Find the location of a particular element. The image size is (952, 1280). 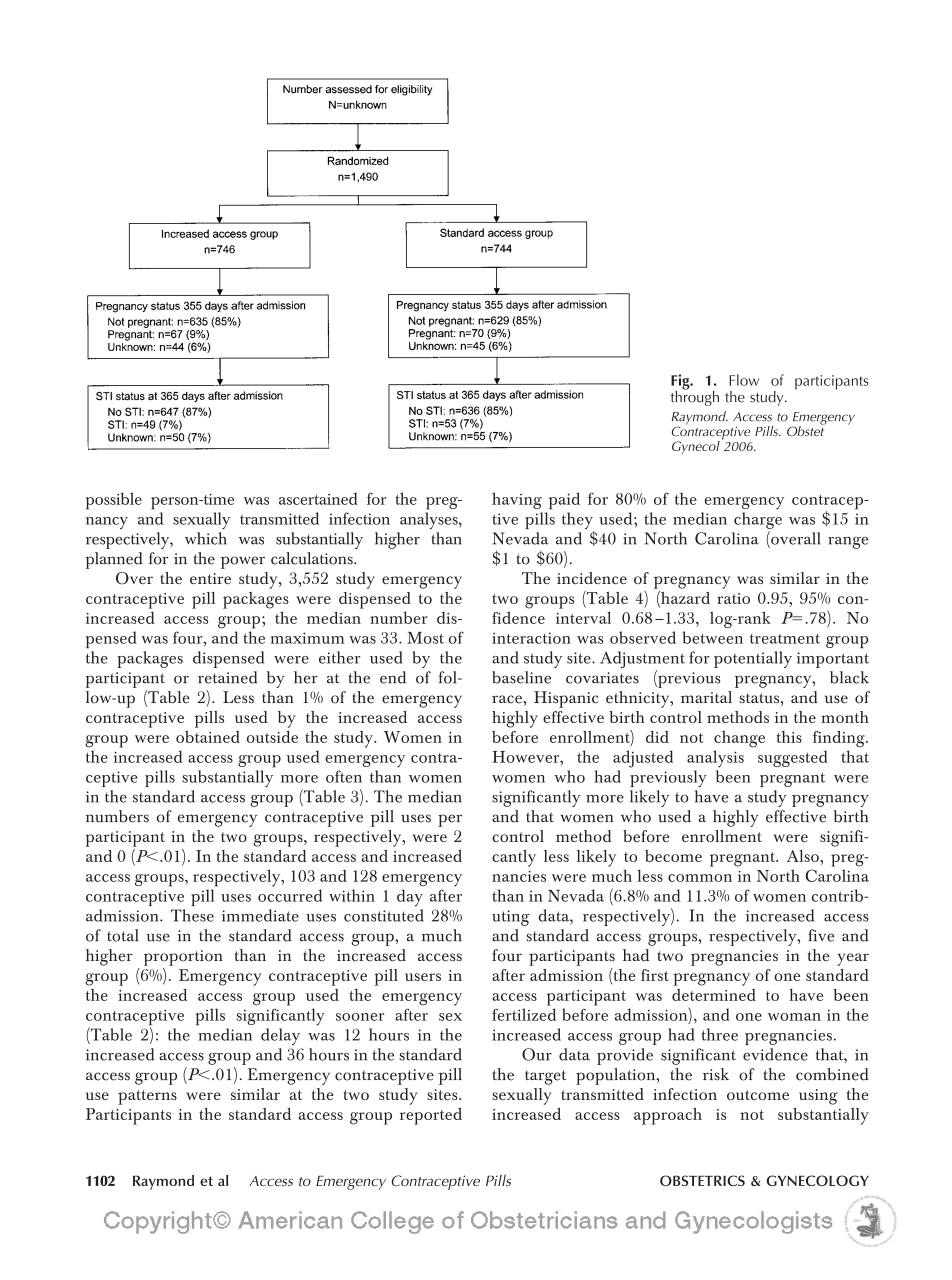

having is located at coordinates (517, 500).
